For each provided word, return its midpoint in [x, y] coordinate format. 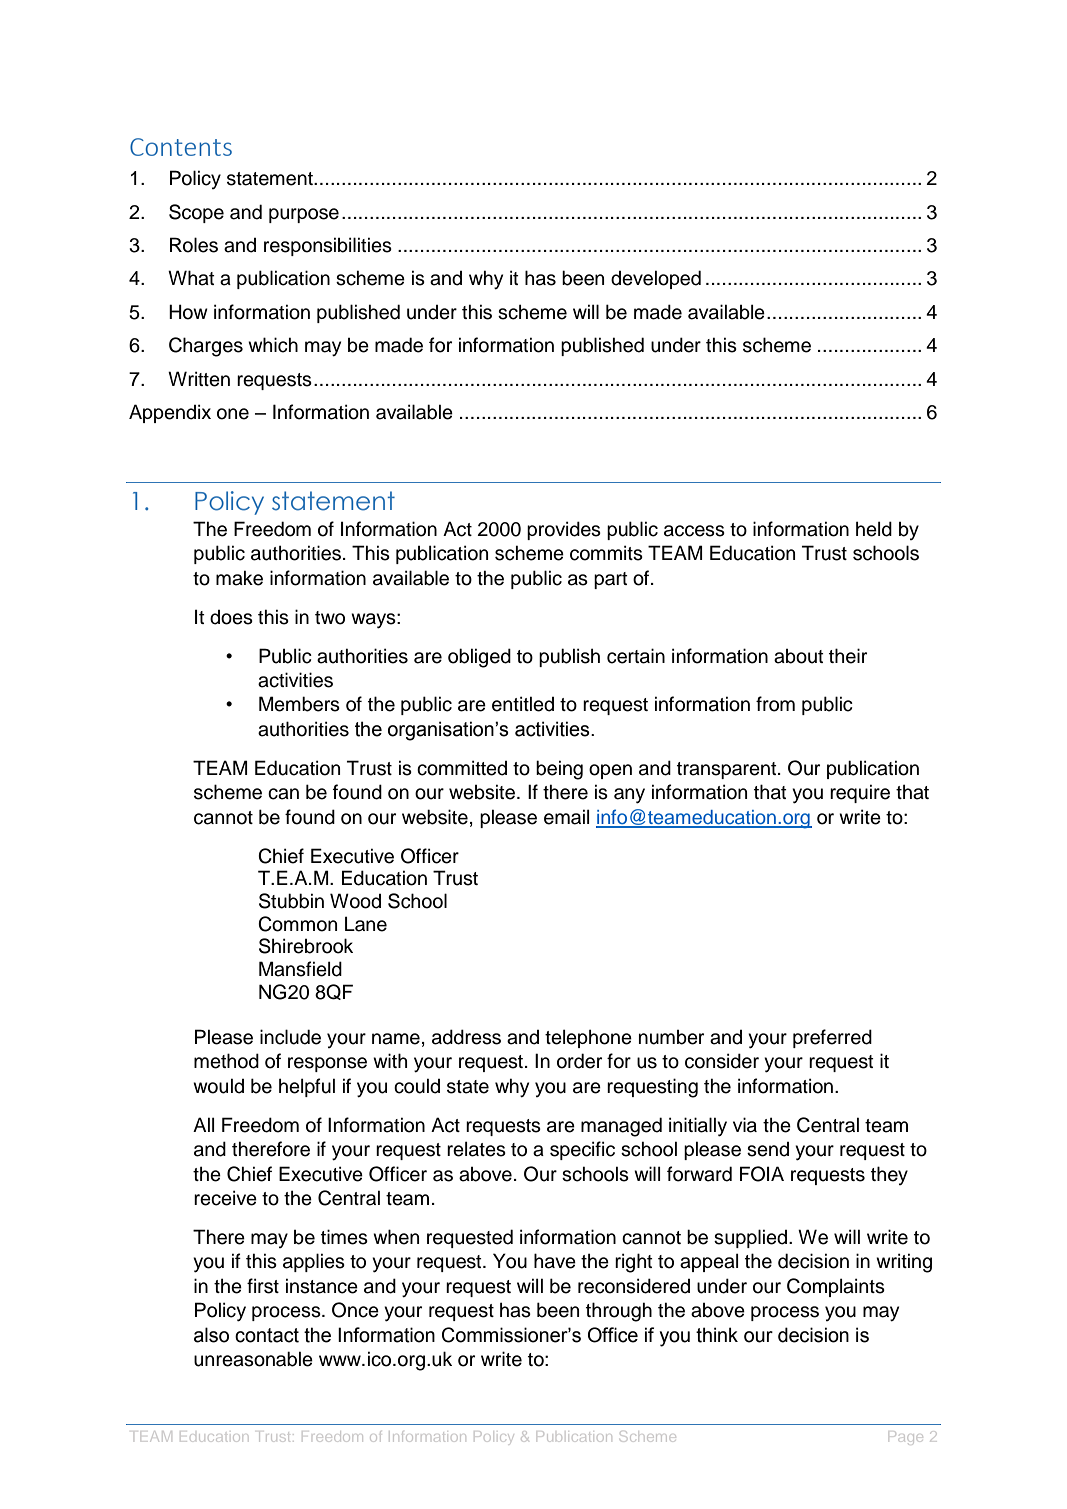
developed [656, 279]
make [239, 578]
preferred [832, 1038]
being [559, 770]
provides [564, 530]
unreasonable [253, 1359]
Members [299, 704]
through [619, 1312]
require [860, 793]
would [218, 1086]
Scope [196, 213]
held [874, 529]
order [579, 1061]
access [694, 531]
